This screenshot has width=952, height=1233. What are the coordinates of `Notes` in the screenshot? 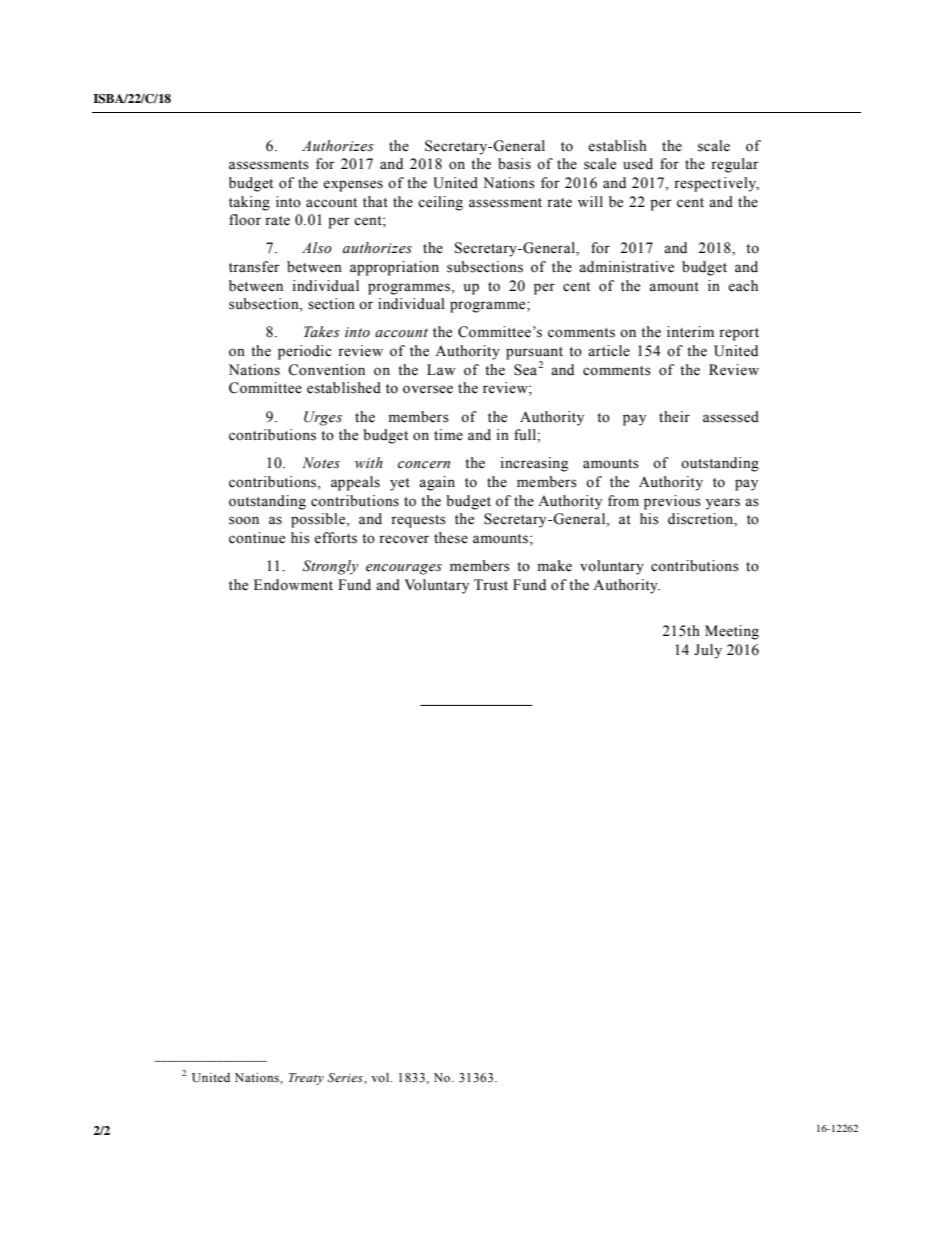 It's located at (321, 463).
